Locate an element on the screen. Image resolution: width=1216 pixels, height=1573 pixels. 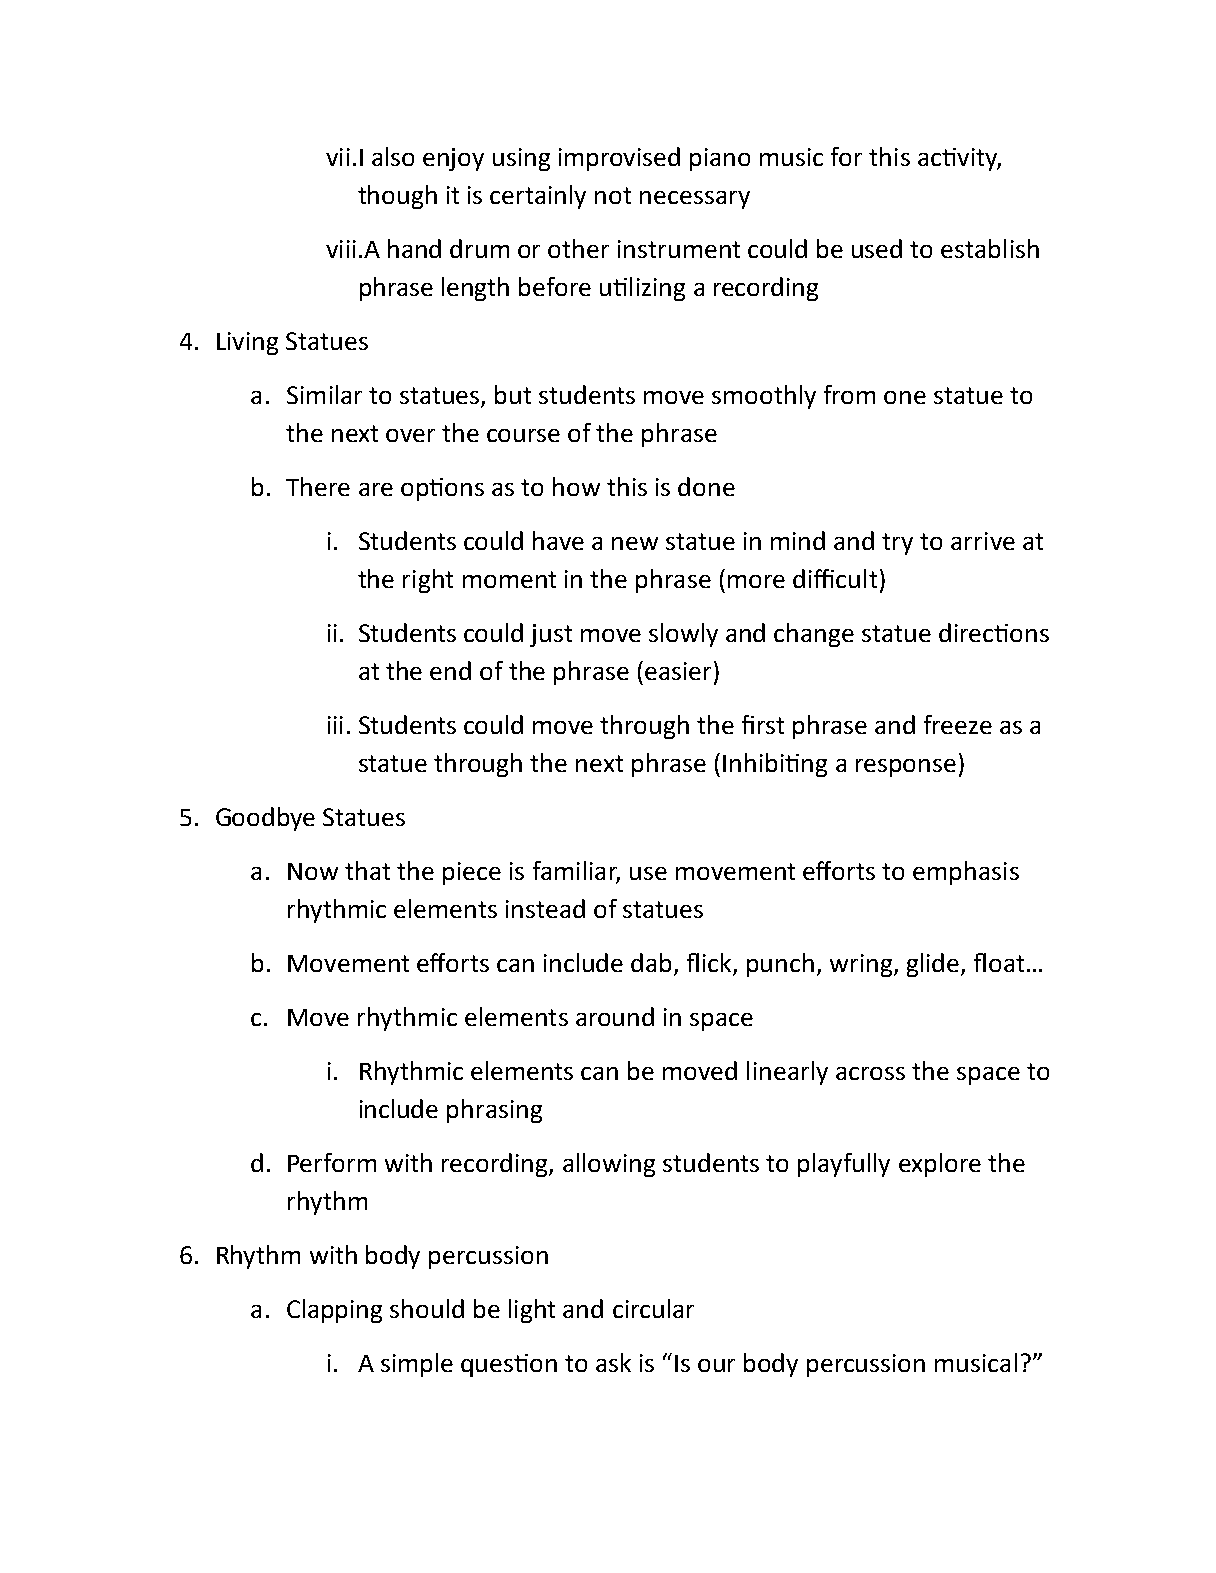
Clapping is located at coordinates (334, 1311).
